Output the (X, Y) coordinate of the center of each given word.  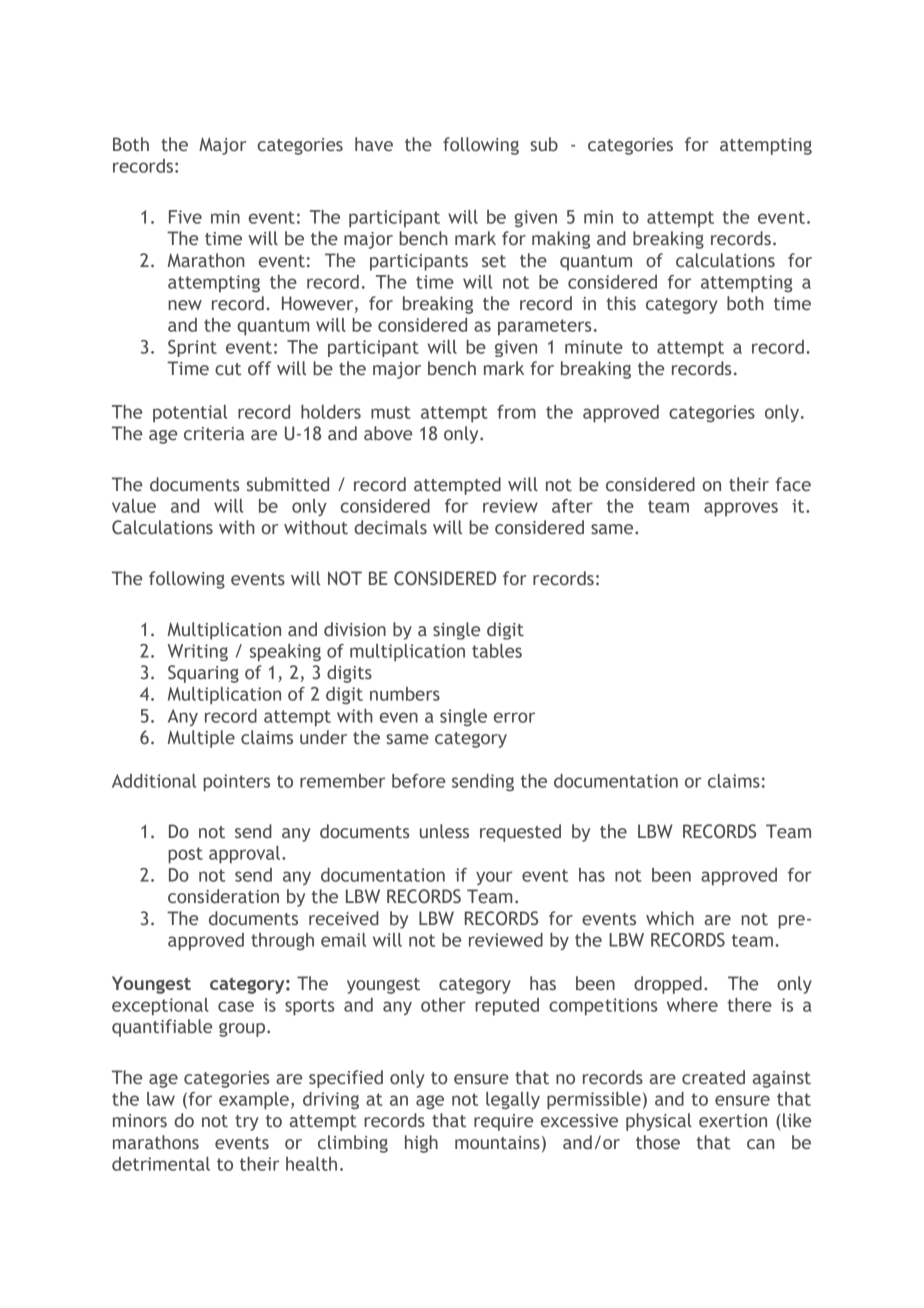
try (247, 1123)
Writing (198, 653)
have (374, 144)
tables (497, 651)
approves (741, 509)
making (561, 240)
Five (185, 217)
